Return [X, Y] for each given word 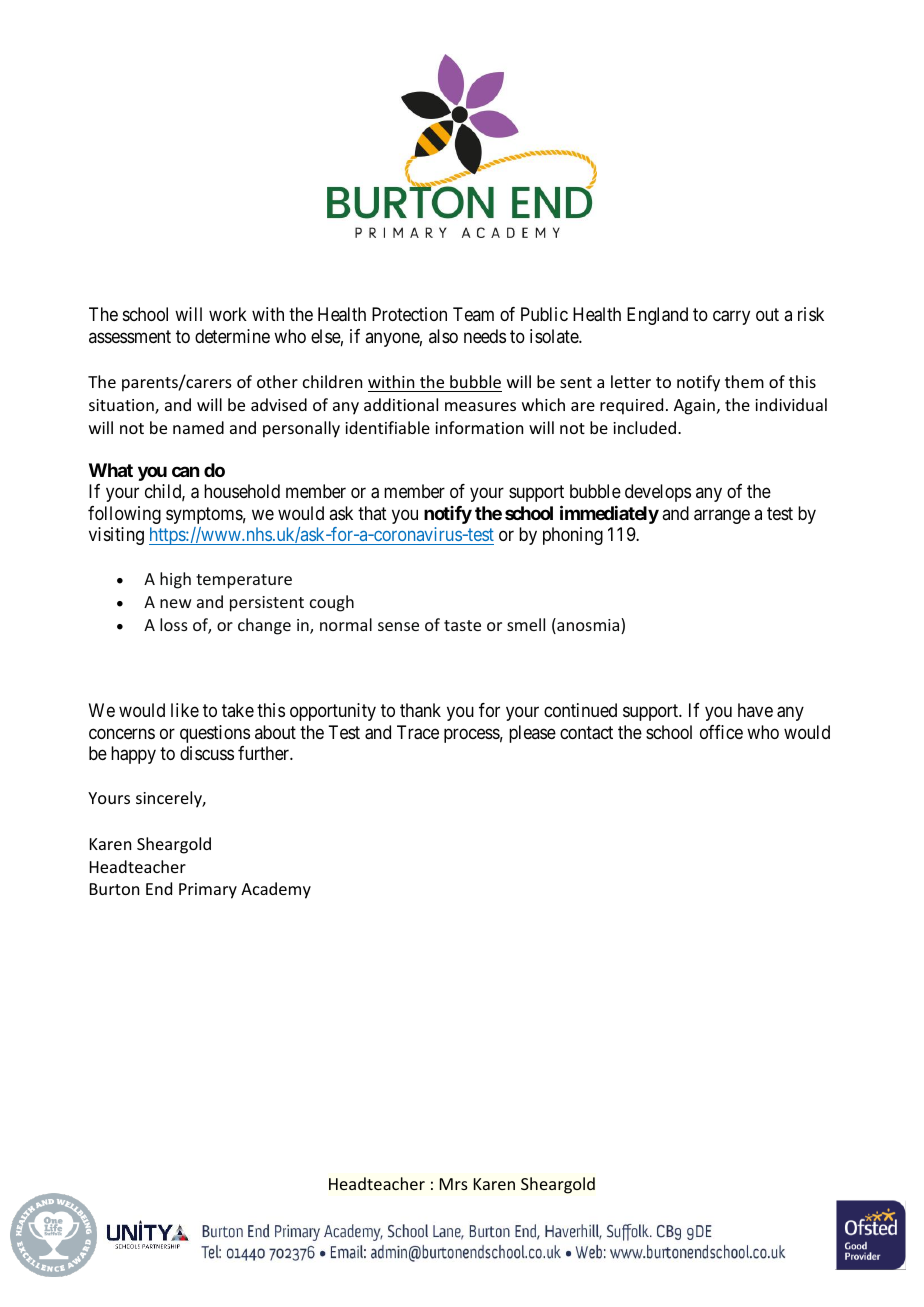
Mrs [454, 1184]
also [443, 336]
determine [232, 336]
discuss [207, 753]
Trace [418, 732]
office [721, 732]
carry [731, 318]
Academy [276, 890]
